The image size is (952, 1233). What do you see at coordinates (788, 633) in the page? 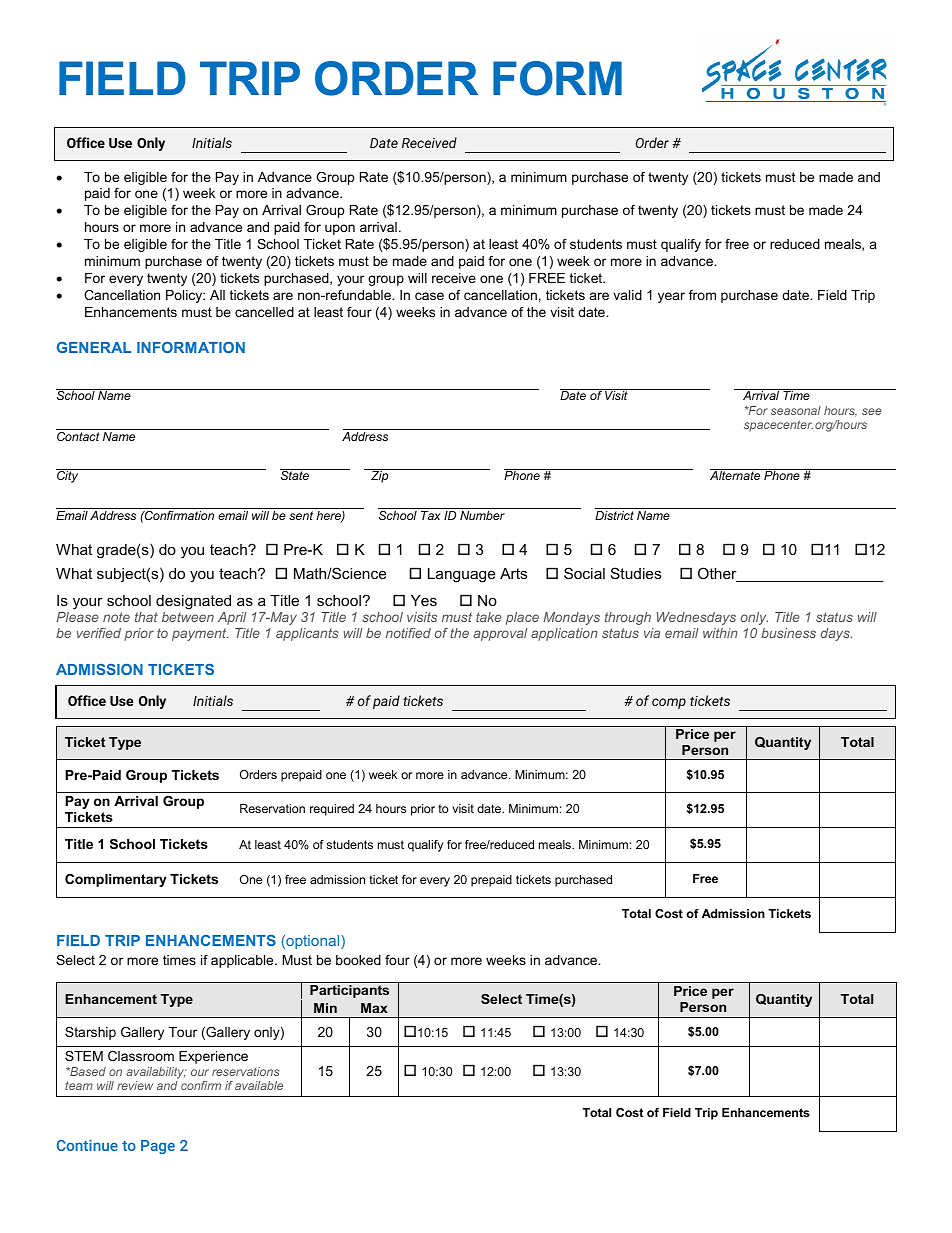
I see `business` at bounding box center [788, 633].
